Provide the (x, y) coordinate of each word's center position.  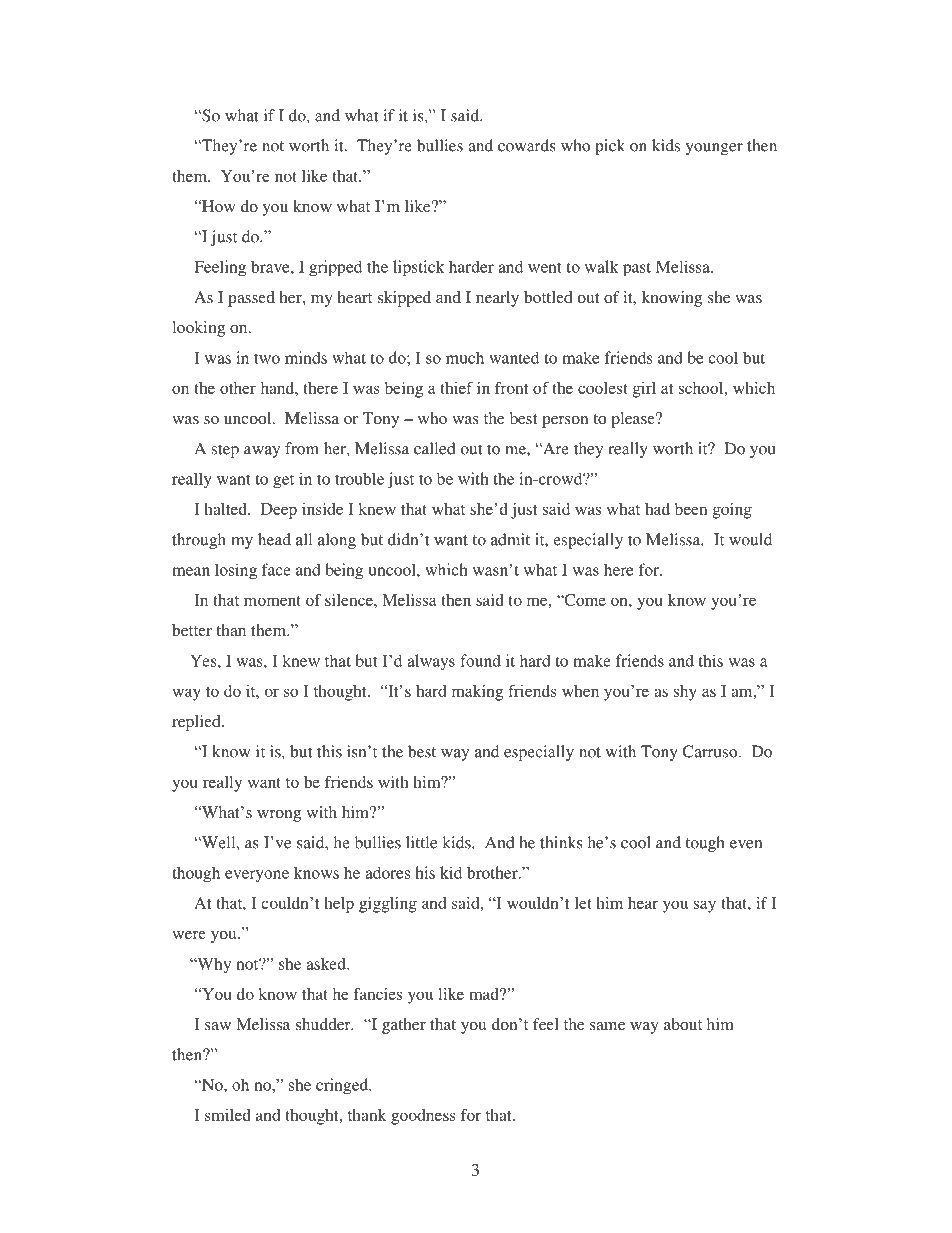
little (421, 842)
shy (685, 693)
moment (272, 601)
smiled (228, 1115)
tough (705, 844)
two (267, 358)
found (480, 660)
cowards (527, 145)
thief (456, 388)
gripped (335, 268)
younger (714, 149)
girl (644, 390)
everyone (257, 876)
